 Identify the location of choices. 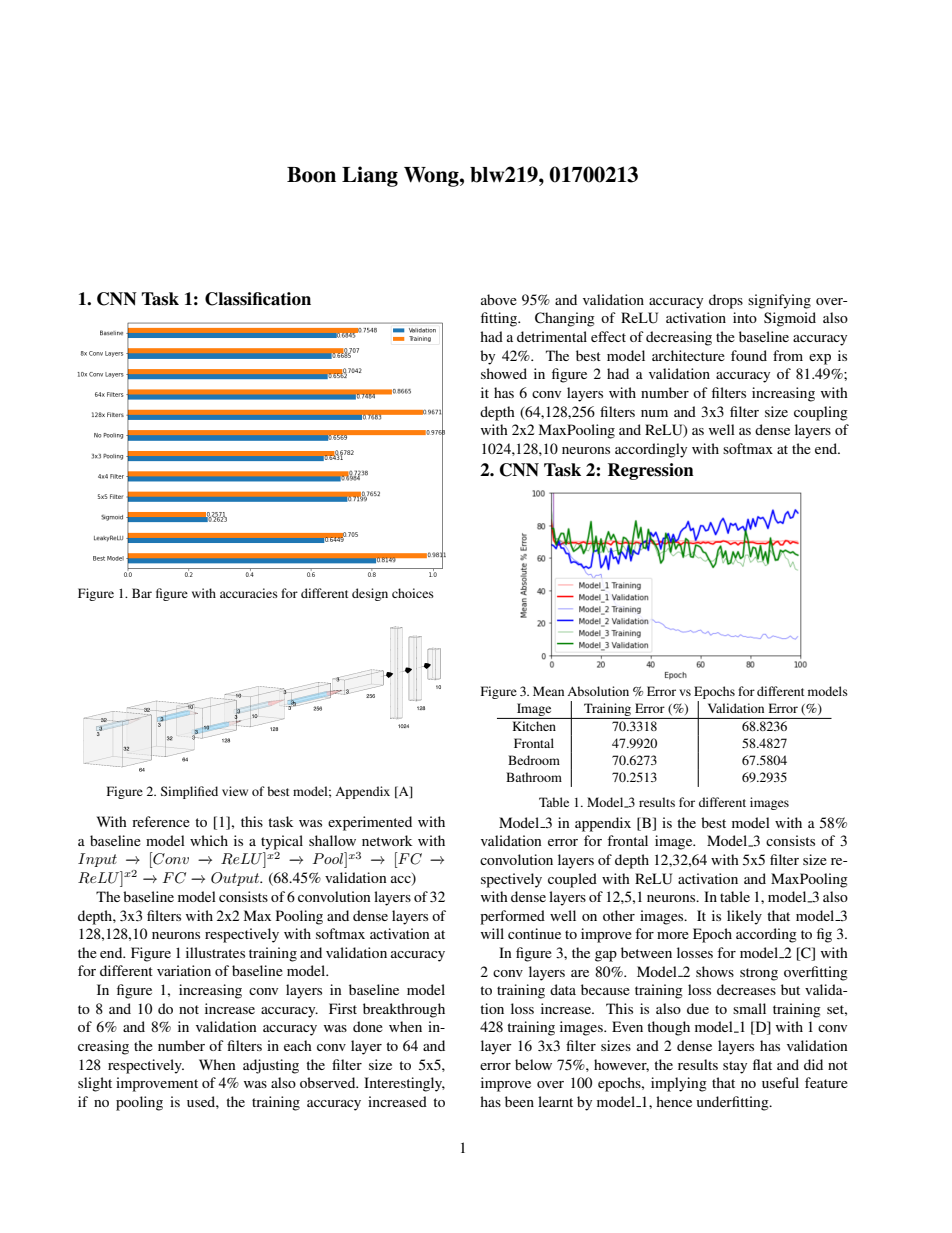
(413, 593).
